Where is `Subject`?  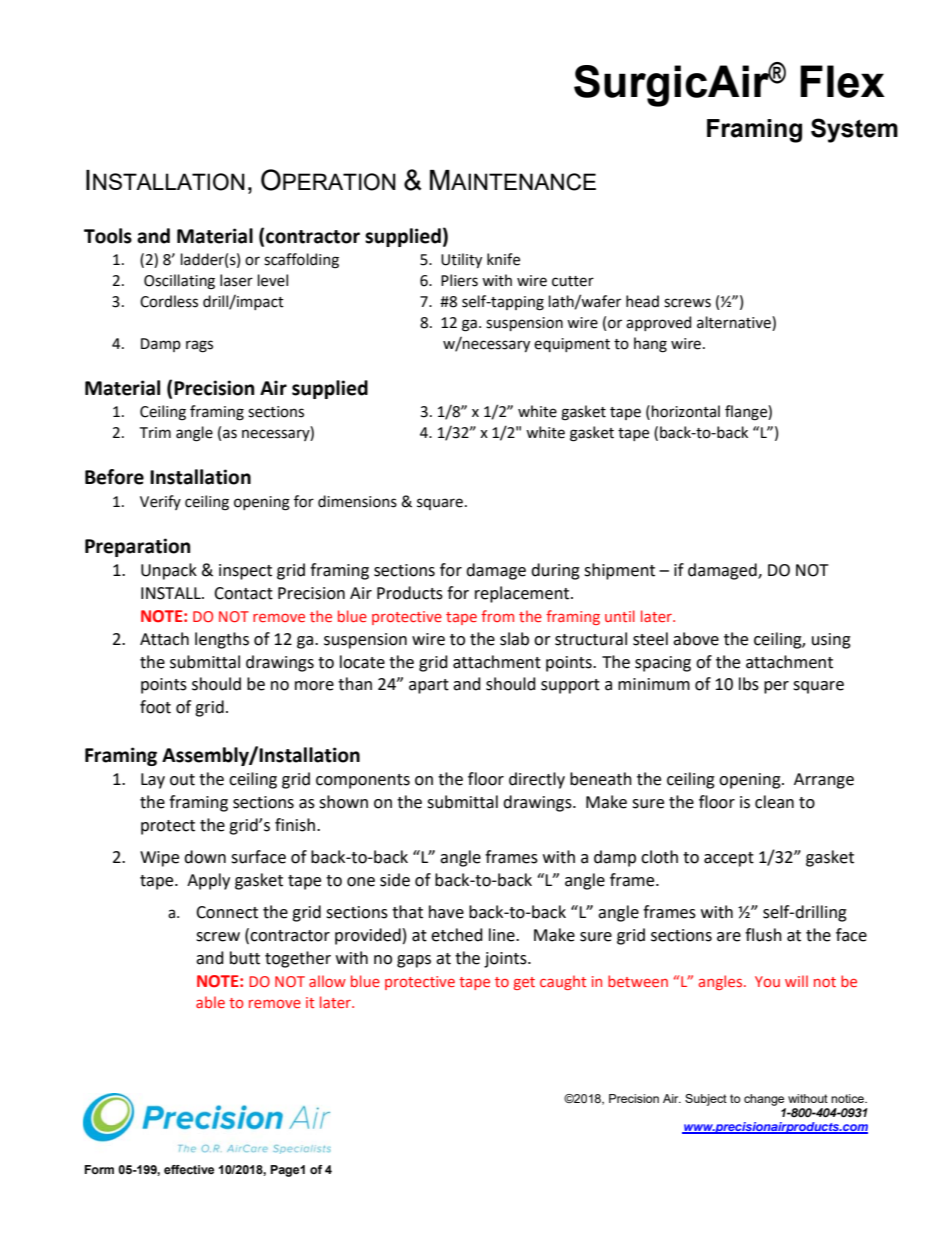
Subject is located at coordinates (706, 1100).
